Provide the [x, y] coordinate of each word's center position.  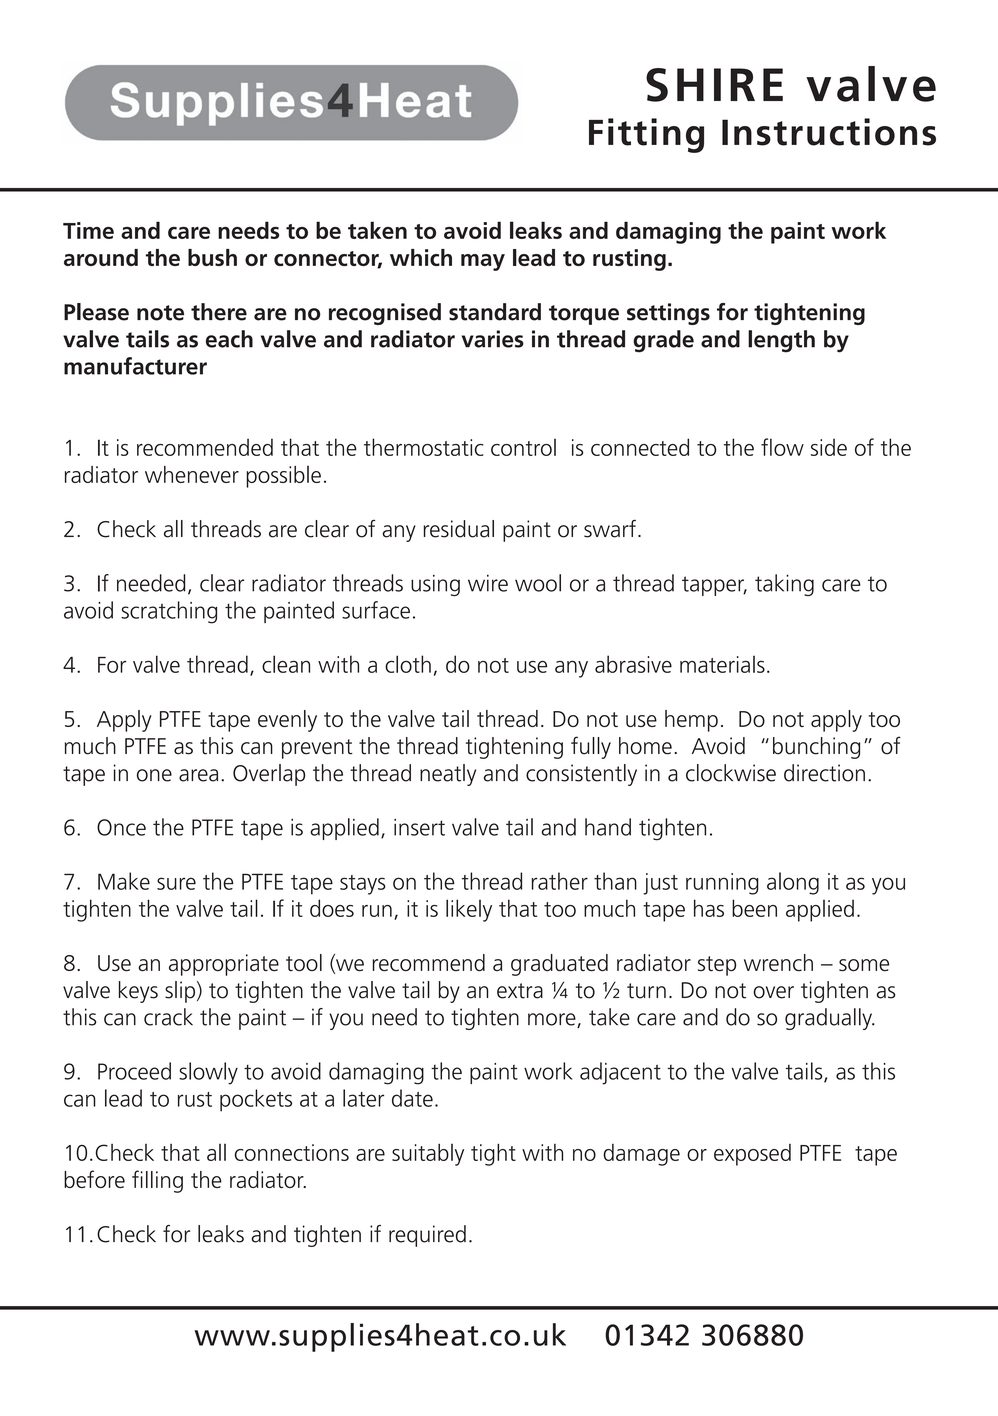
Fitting [646, 135]
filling [157, 1181]
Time [88, 230]
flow [782, 447]
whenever [192, 474]
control [523, 447]
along [793, 883]
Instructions [829, 132]
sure [176, 883]
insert [419, 827]
